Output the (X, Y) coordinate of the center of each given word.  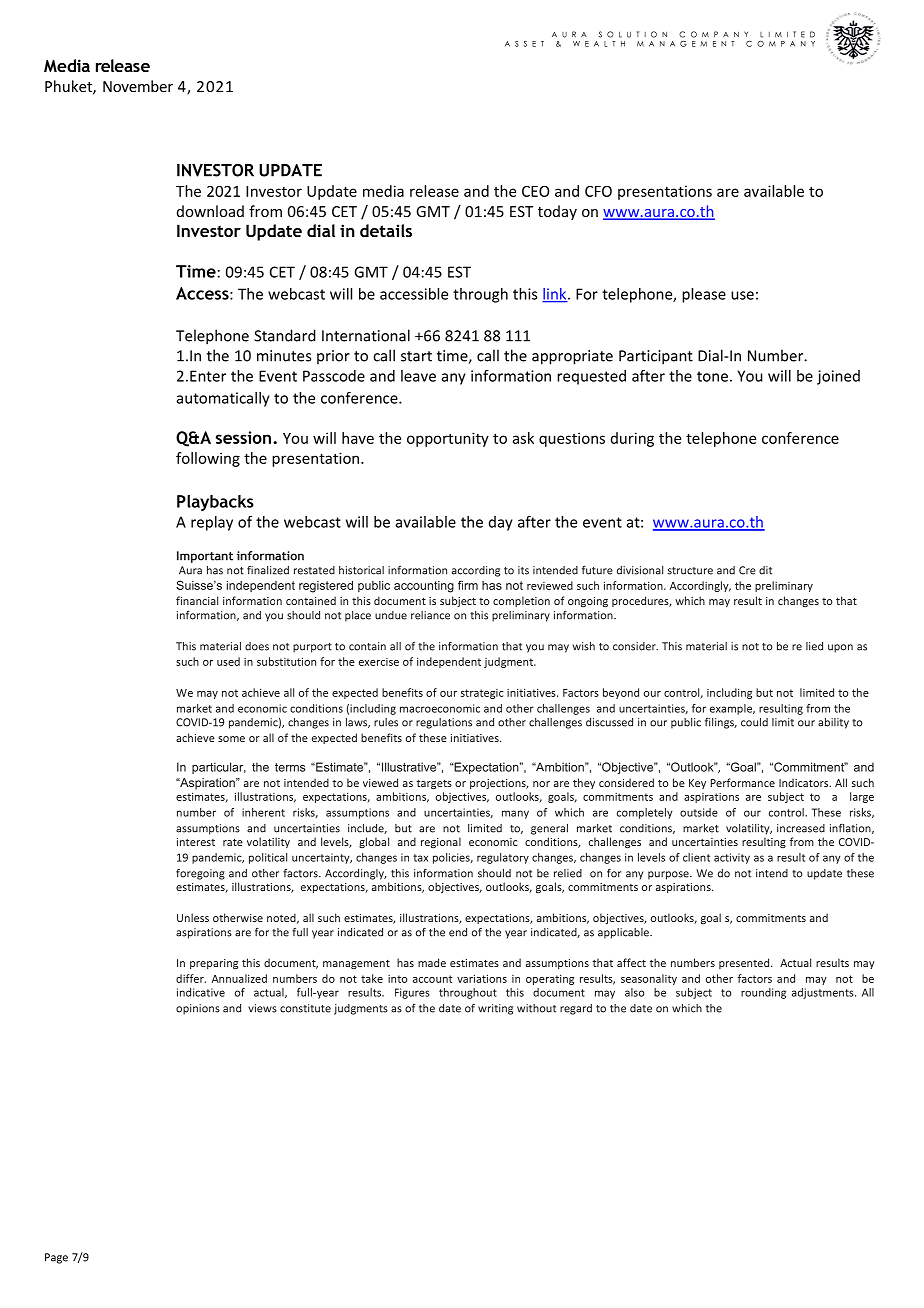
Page (56, 1258)
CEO (536, 191)
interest (196, 842)
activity (732, 858)
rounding (763, 993)
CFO (598, 191)
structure (690, 571)
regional (441, 842)
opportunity (448, 439)
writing (495, 1009)
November (138, 86)
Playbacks (215, 503)
